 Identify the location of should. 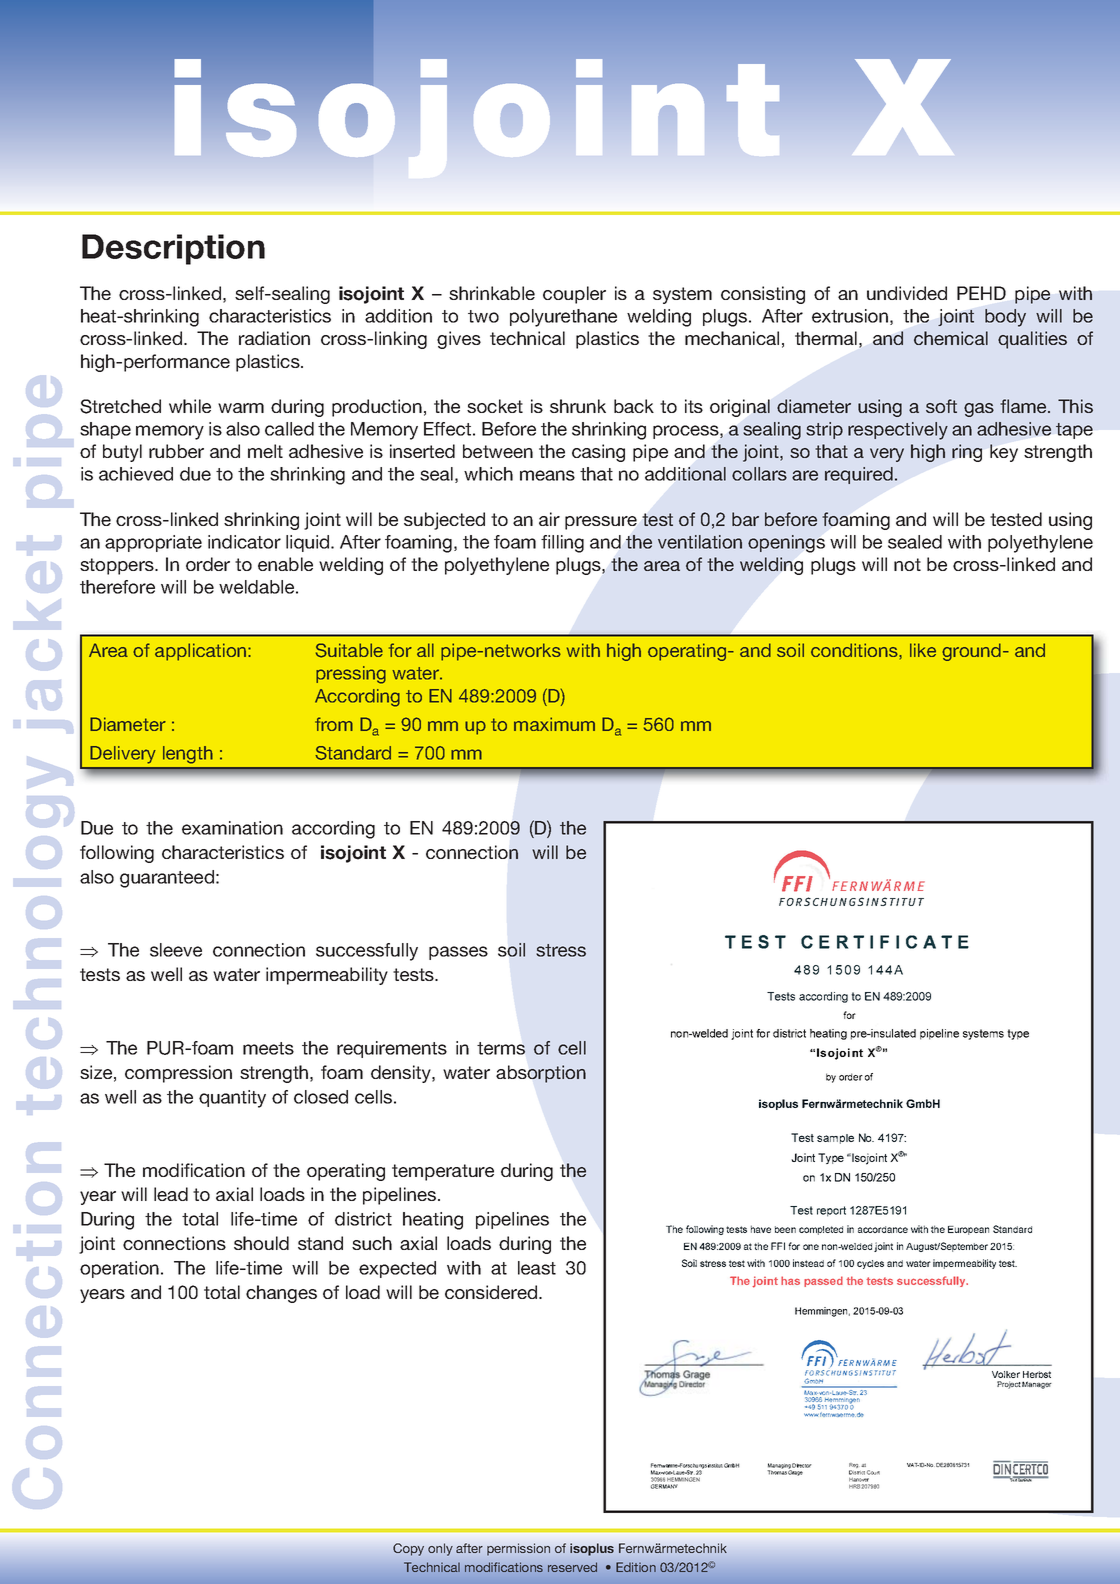
(261, 1243).
